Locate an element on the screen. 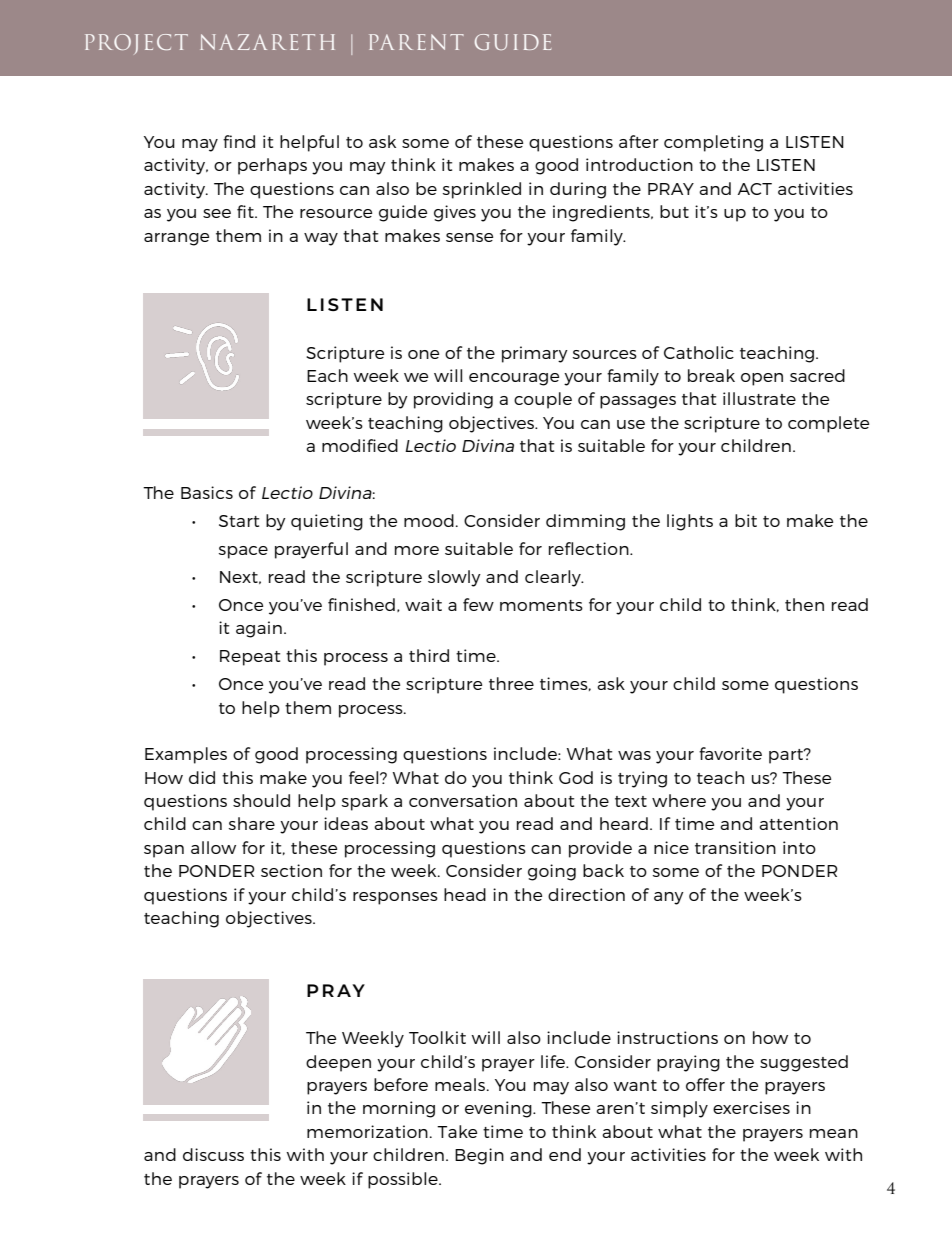 This screenshot has height=1233, width=952. completing is located at coordinates (713, 143).
